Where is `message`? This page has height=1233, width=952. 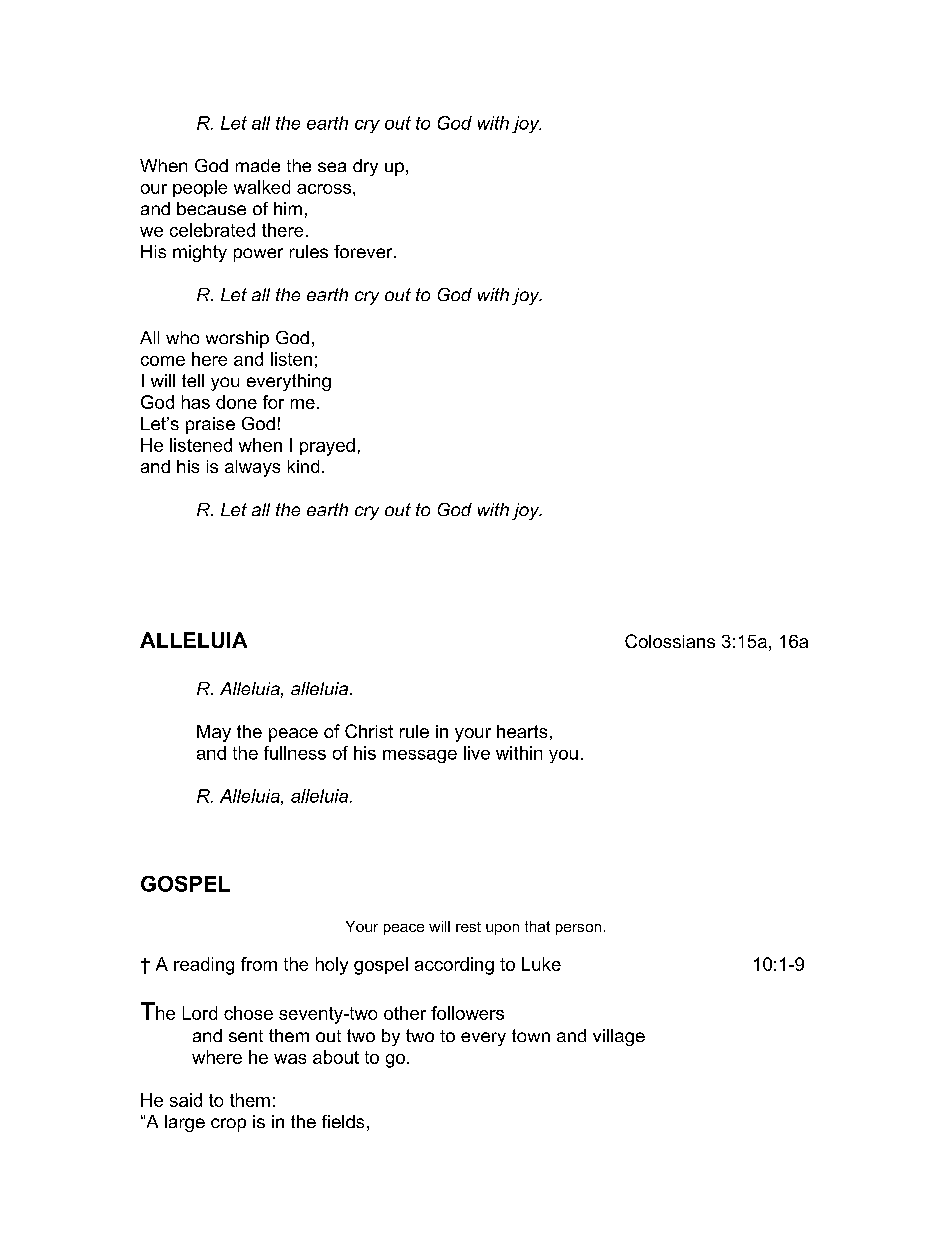 message is located at coordinates (420, 756).
